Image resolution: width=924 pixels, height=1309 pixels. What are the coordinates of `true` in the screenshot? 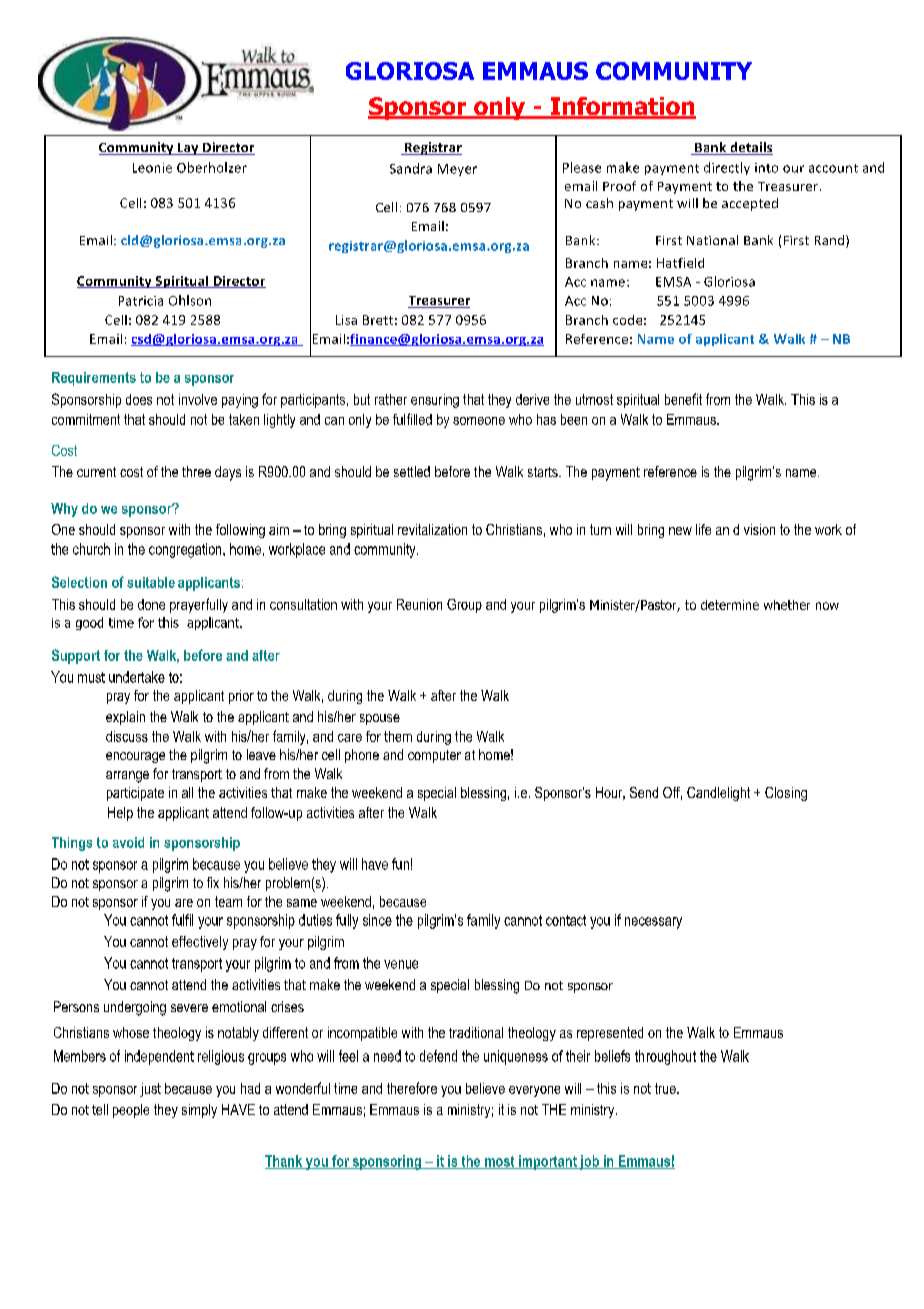 It's located at (666, 1088).
